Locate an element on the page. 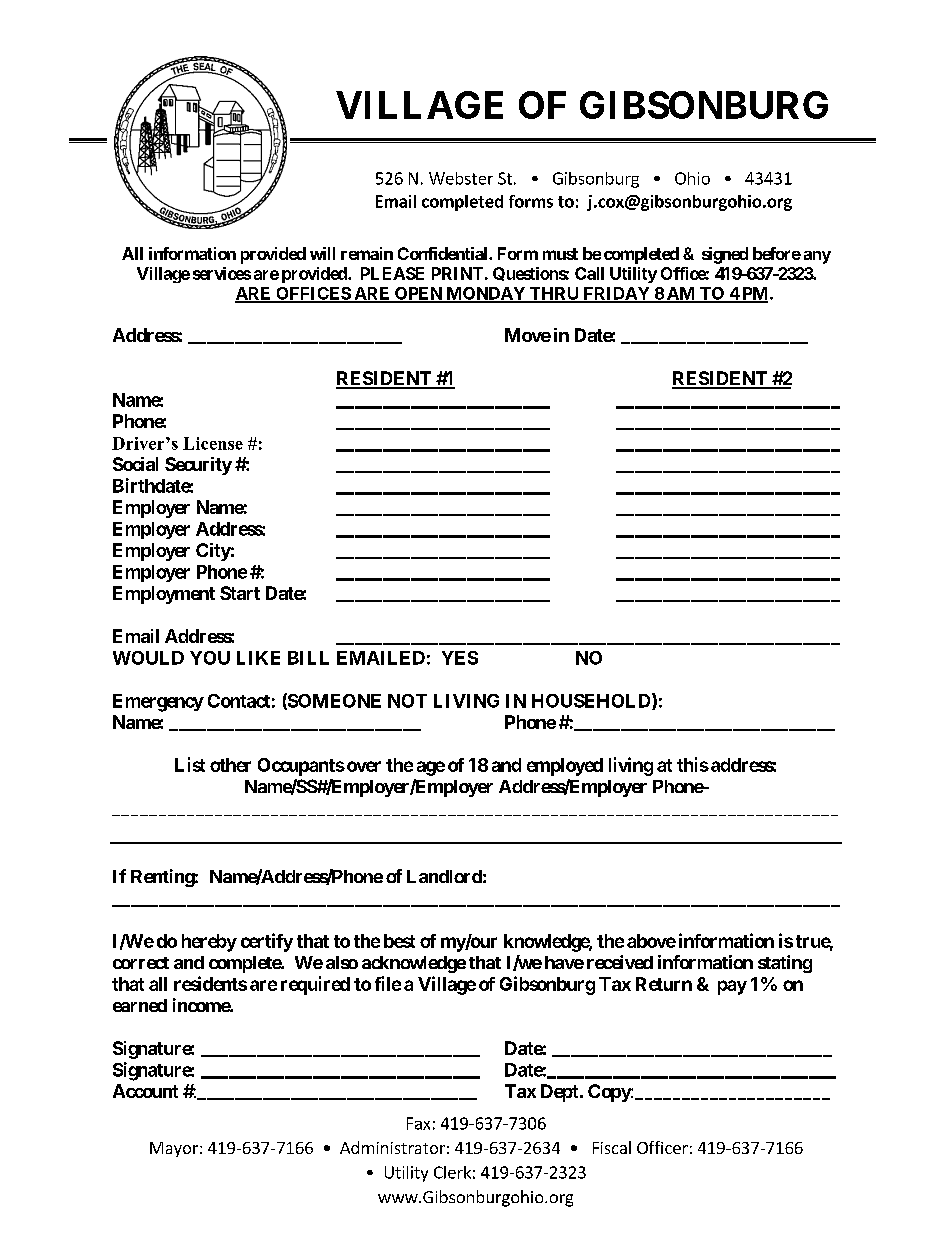  Security is located at coordinates (198, 466).
